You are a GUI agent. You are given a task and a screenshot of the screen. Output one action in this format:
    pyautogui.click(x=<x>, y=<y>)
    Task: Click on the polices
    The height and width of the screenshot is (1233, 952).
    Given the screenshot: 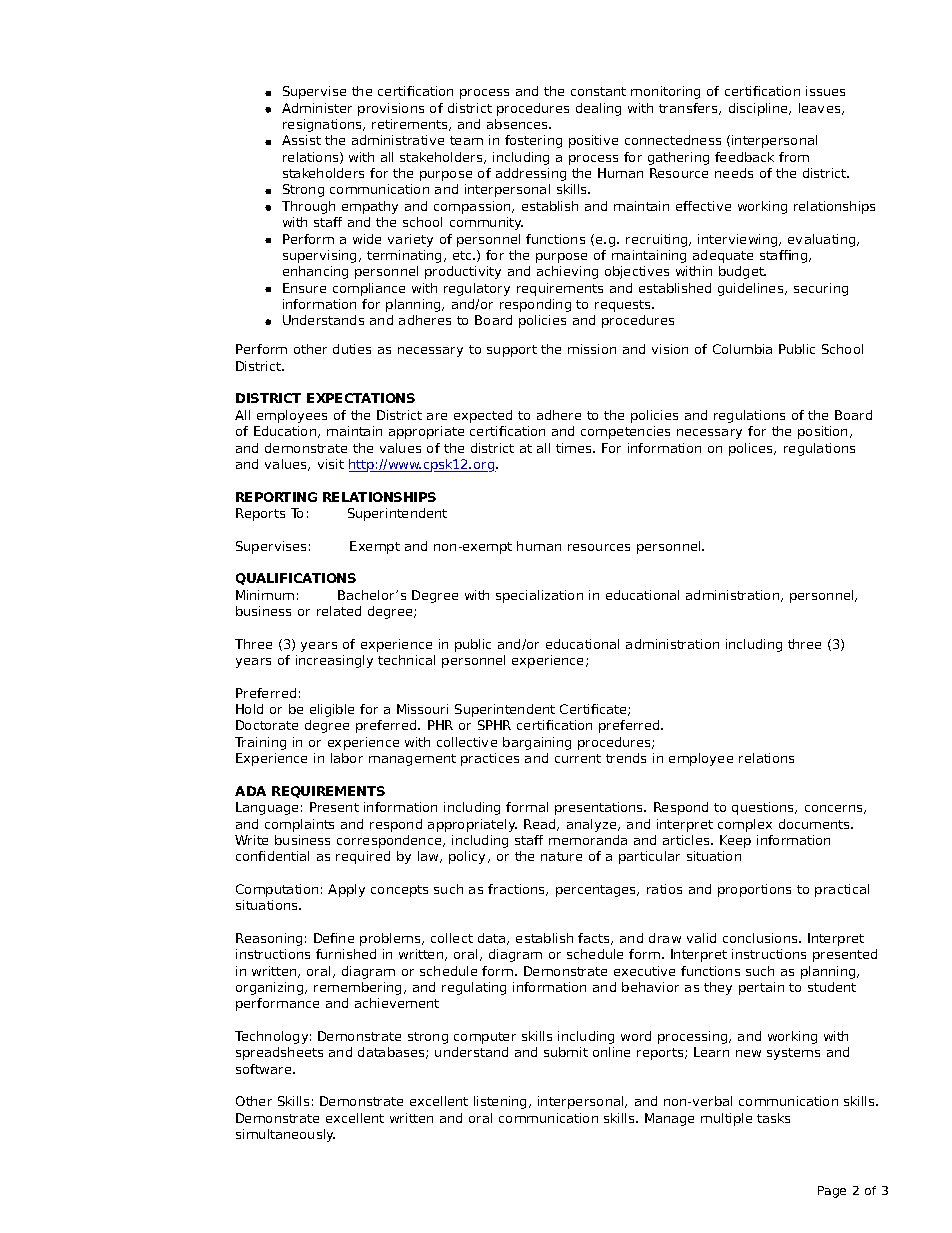 What is the action you would take?
    pyautogui.click(x=752, y=449)
